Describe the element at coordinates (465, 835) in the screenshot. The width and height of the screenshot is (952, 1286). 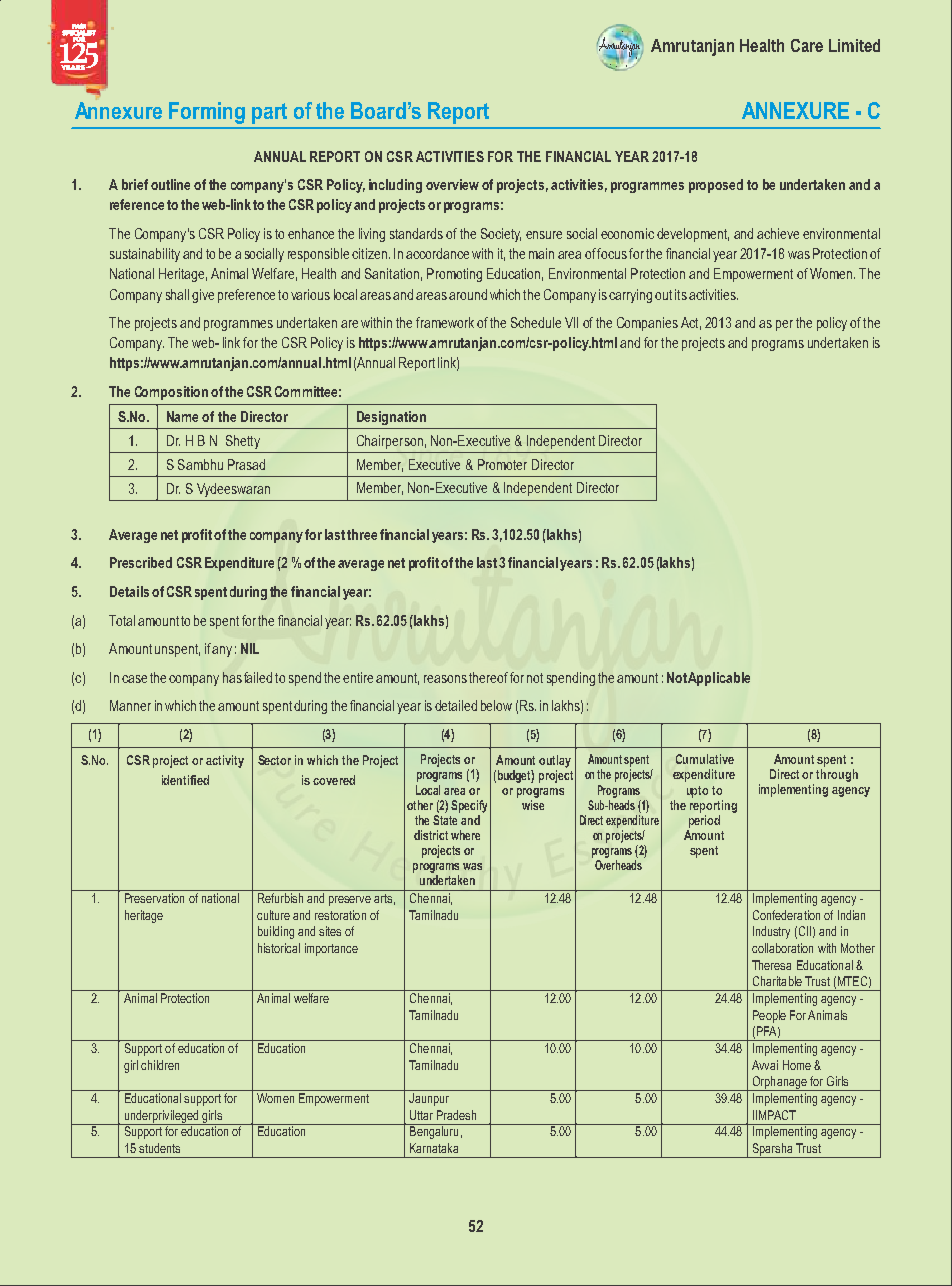
I see `where` at that location.
